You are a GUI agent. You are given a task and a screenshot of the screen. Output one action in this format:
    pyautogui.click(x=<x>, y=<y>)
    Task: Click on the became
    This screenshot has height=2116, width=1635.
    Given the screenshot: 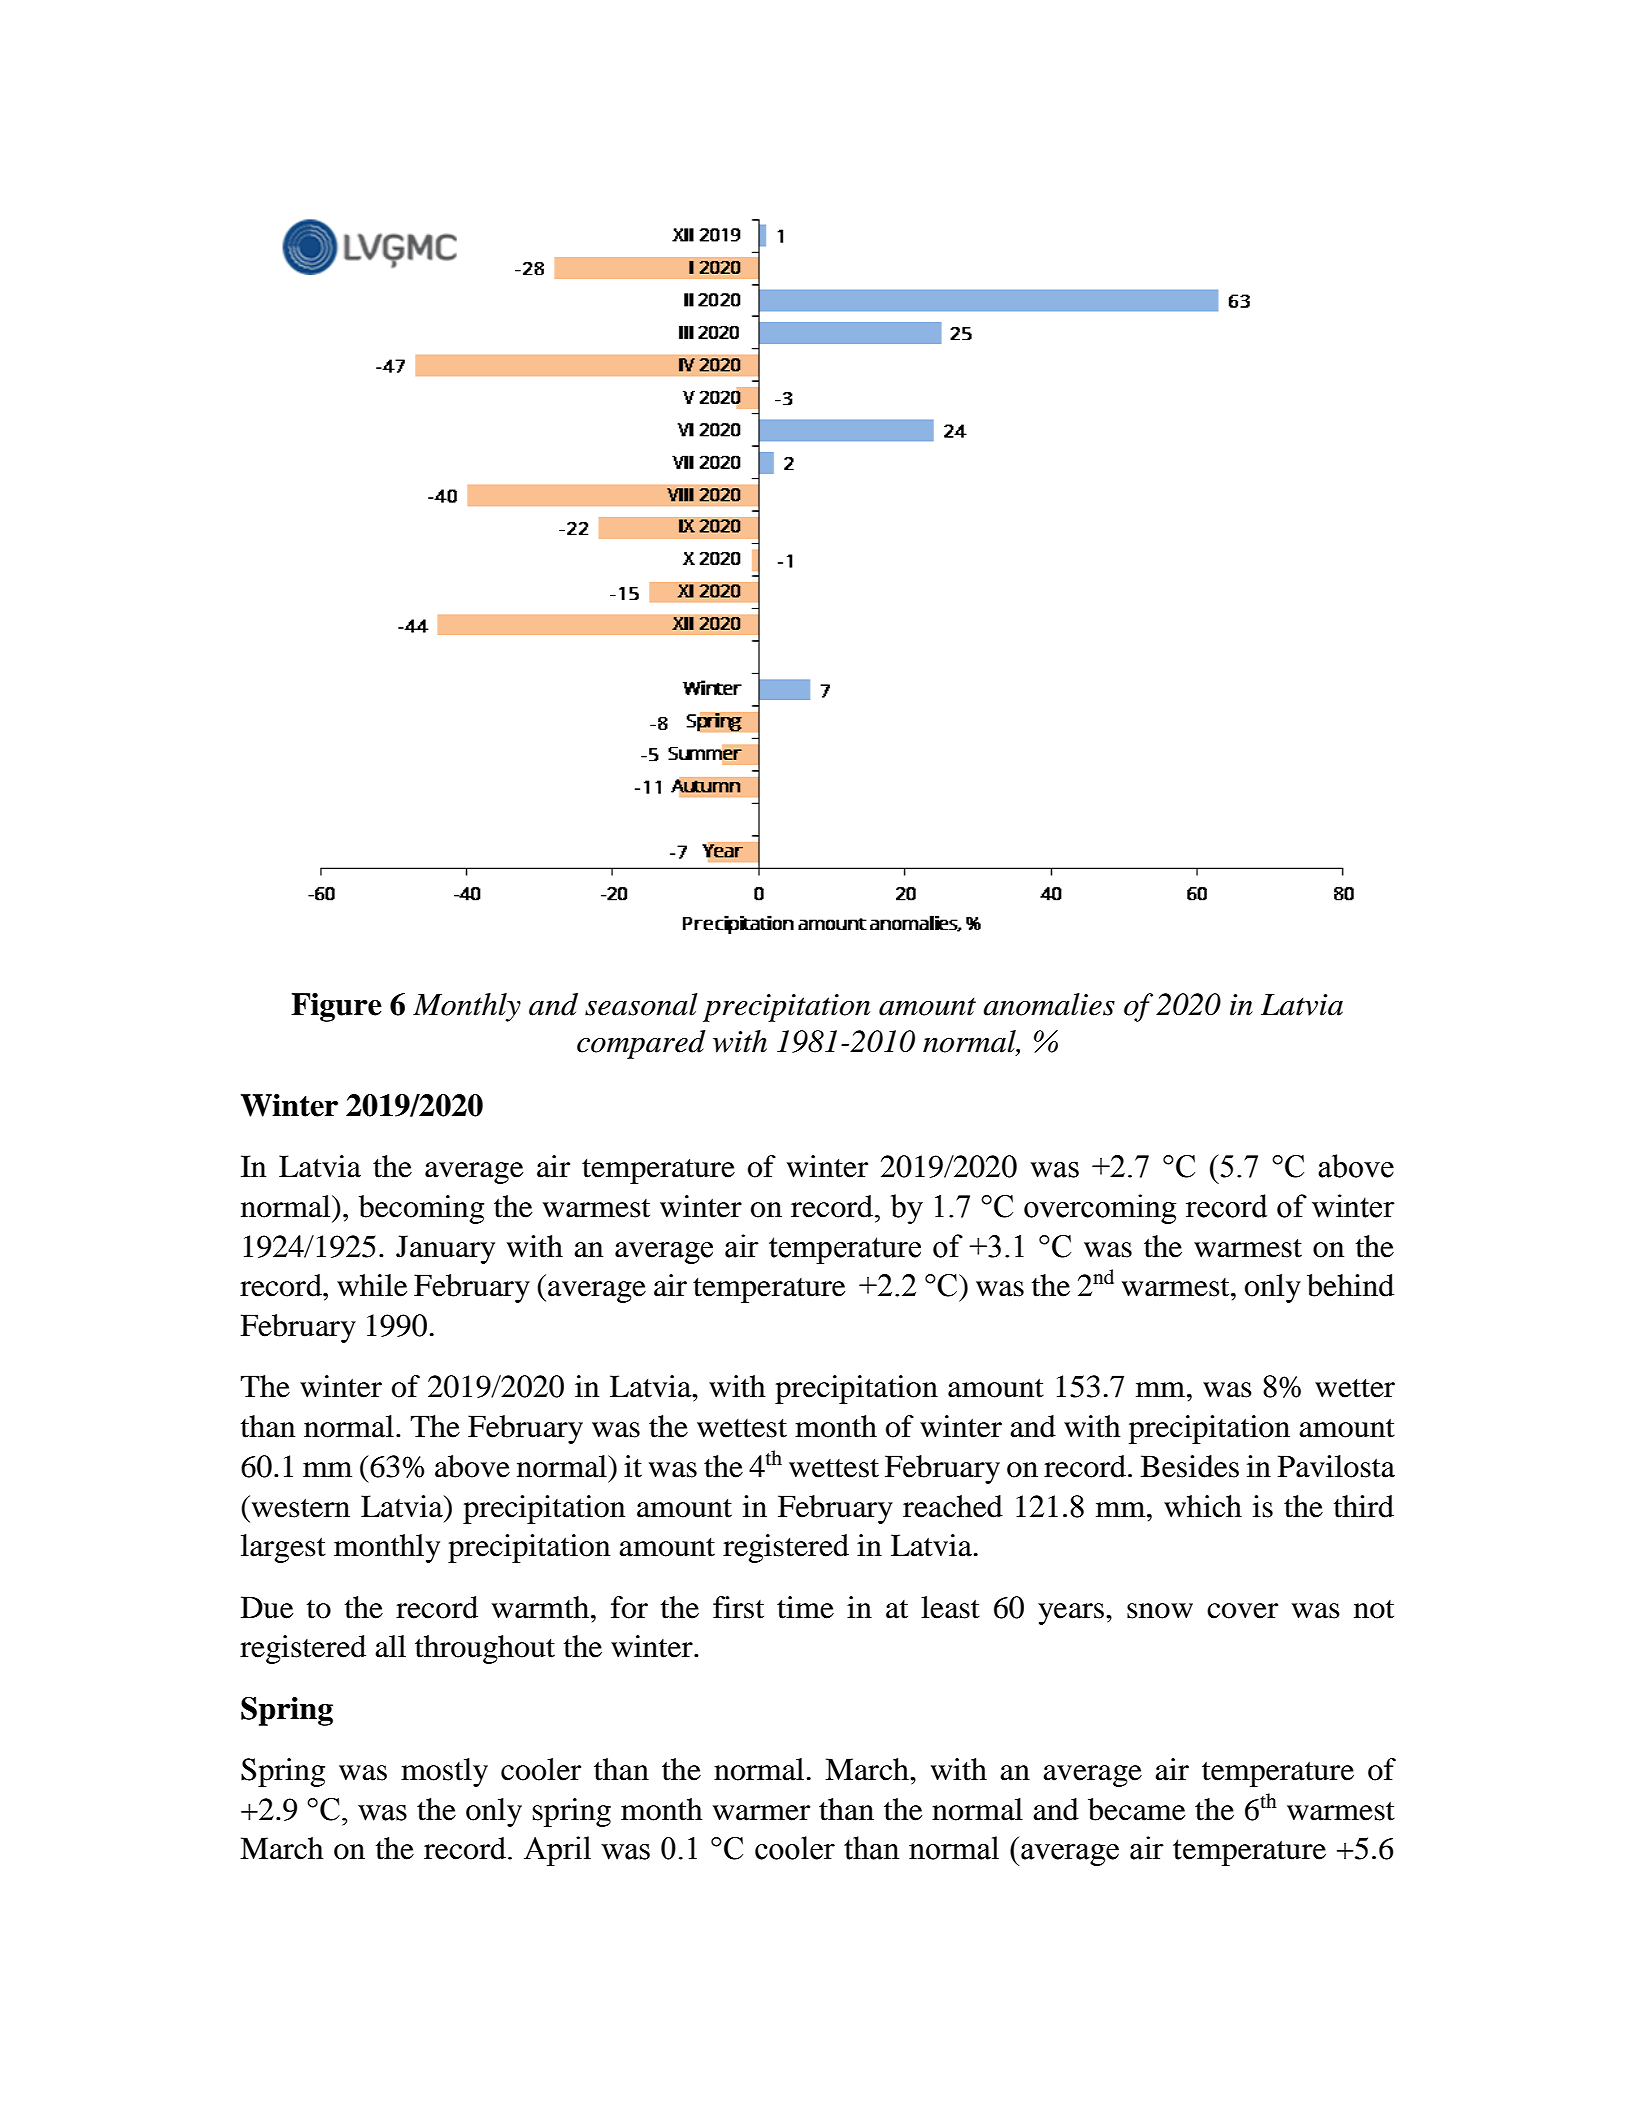 What is the action you would take?
    pyautogui.click(x=1136, y=1809)
